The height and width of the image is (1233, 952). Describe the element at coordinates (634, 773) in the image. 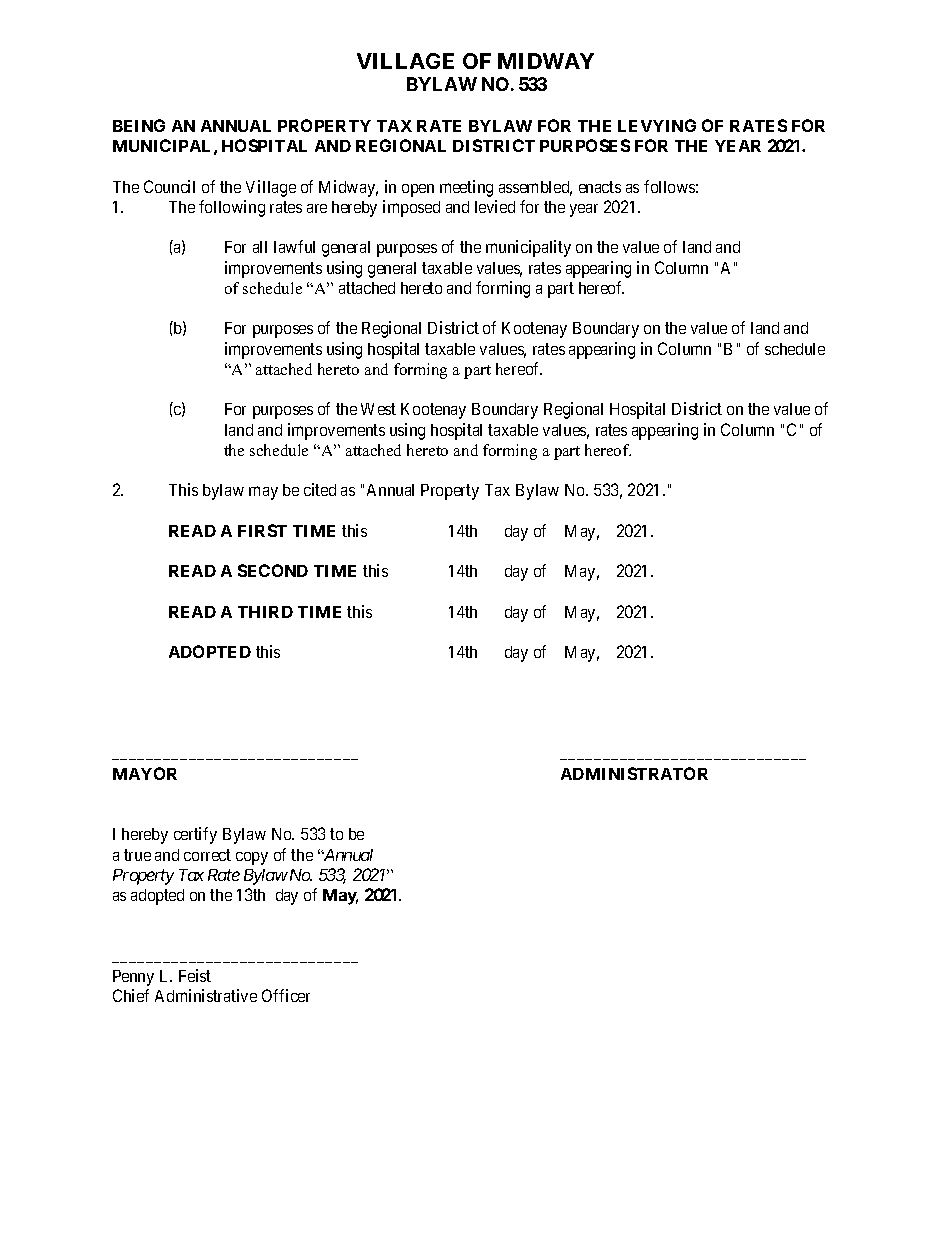

I see `ADMINISTRATOR` at that location.
